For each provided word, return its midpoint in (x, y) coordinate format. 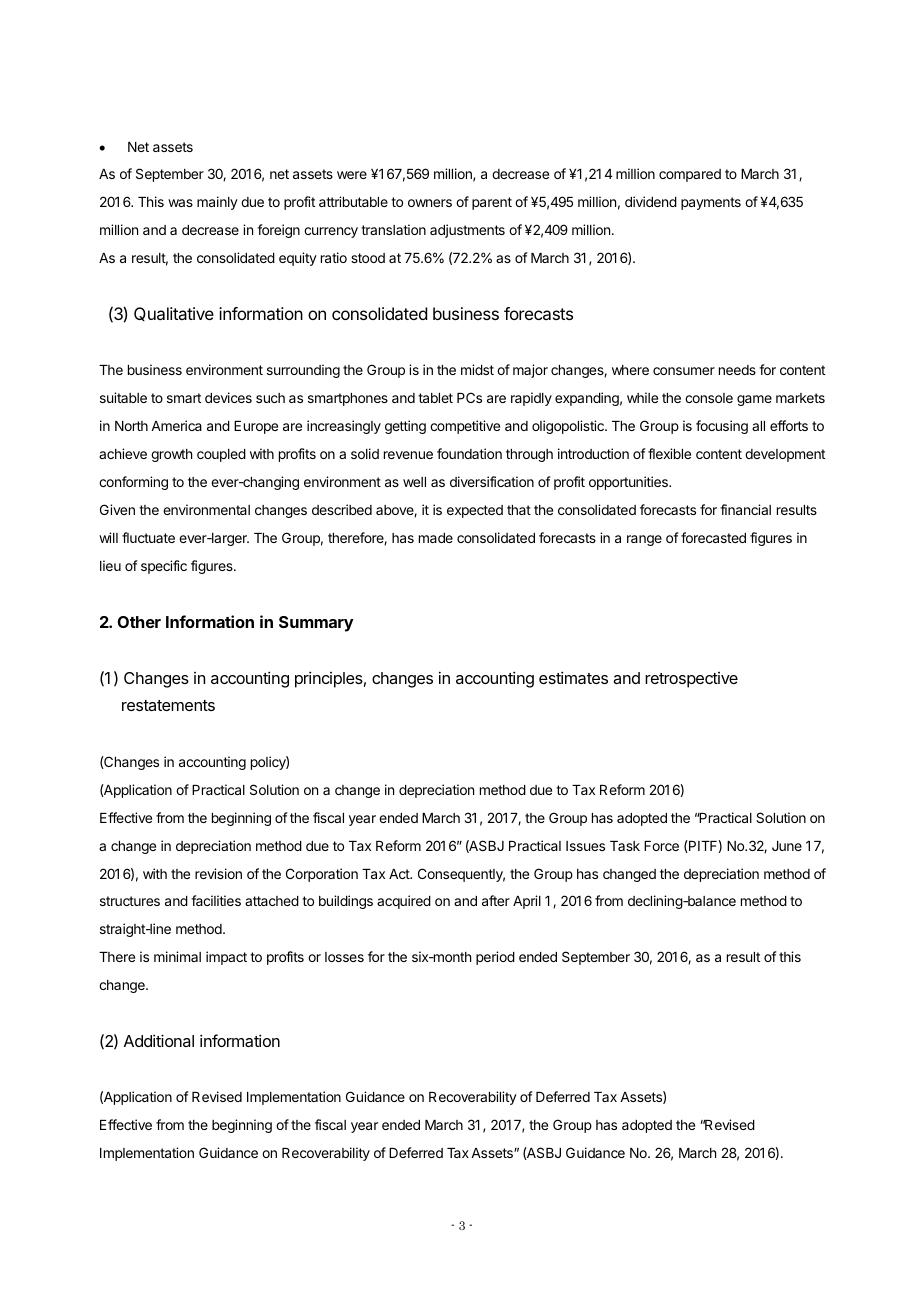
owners (430, 203)
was (180, 203)
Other (139, 622)
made (436, 538)
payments (711, 203)
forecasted (713, 537)
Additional (159, 1040)
